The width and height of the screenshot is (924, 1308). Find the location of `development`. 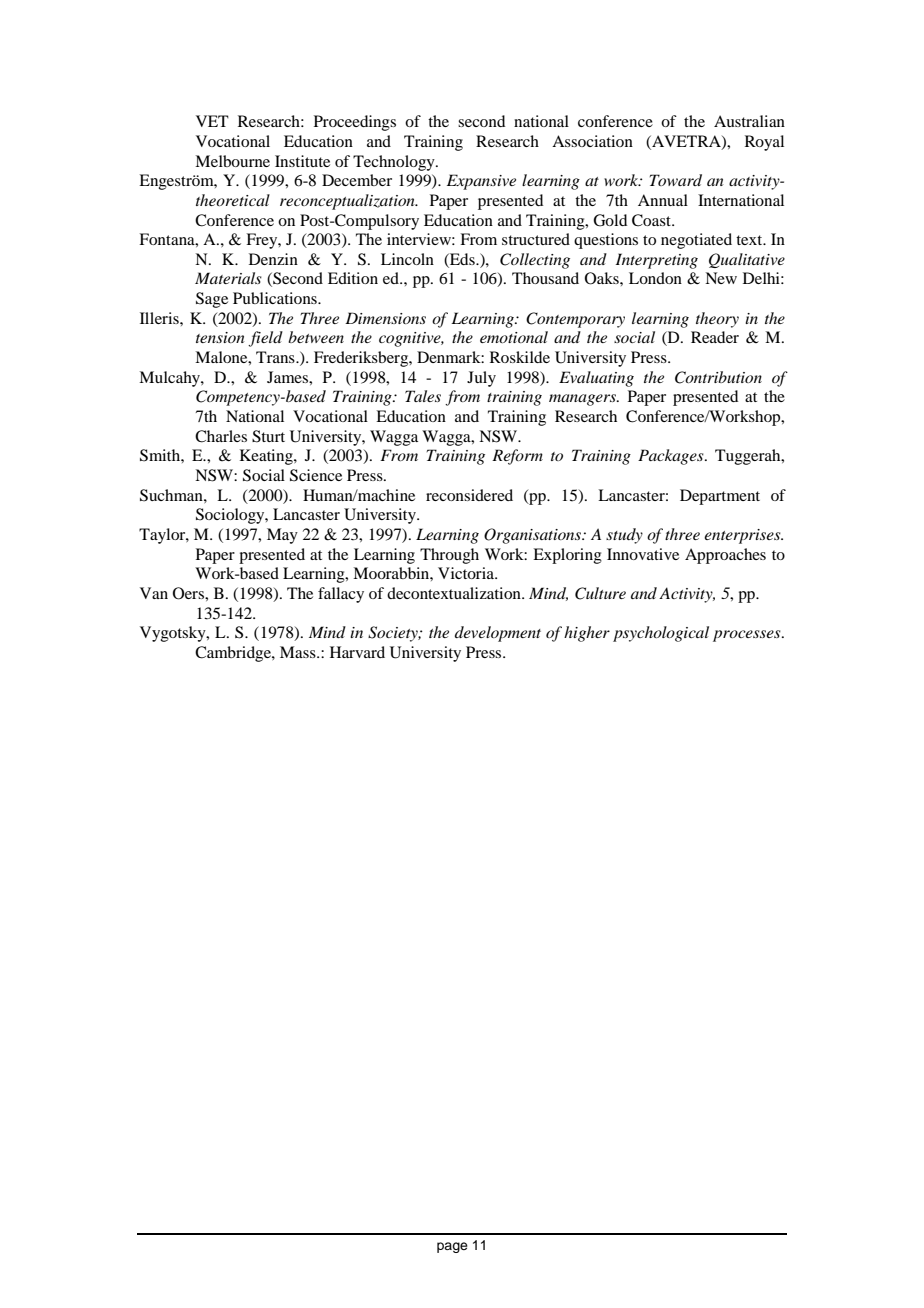

development is located at coordinates (498, 634).
